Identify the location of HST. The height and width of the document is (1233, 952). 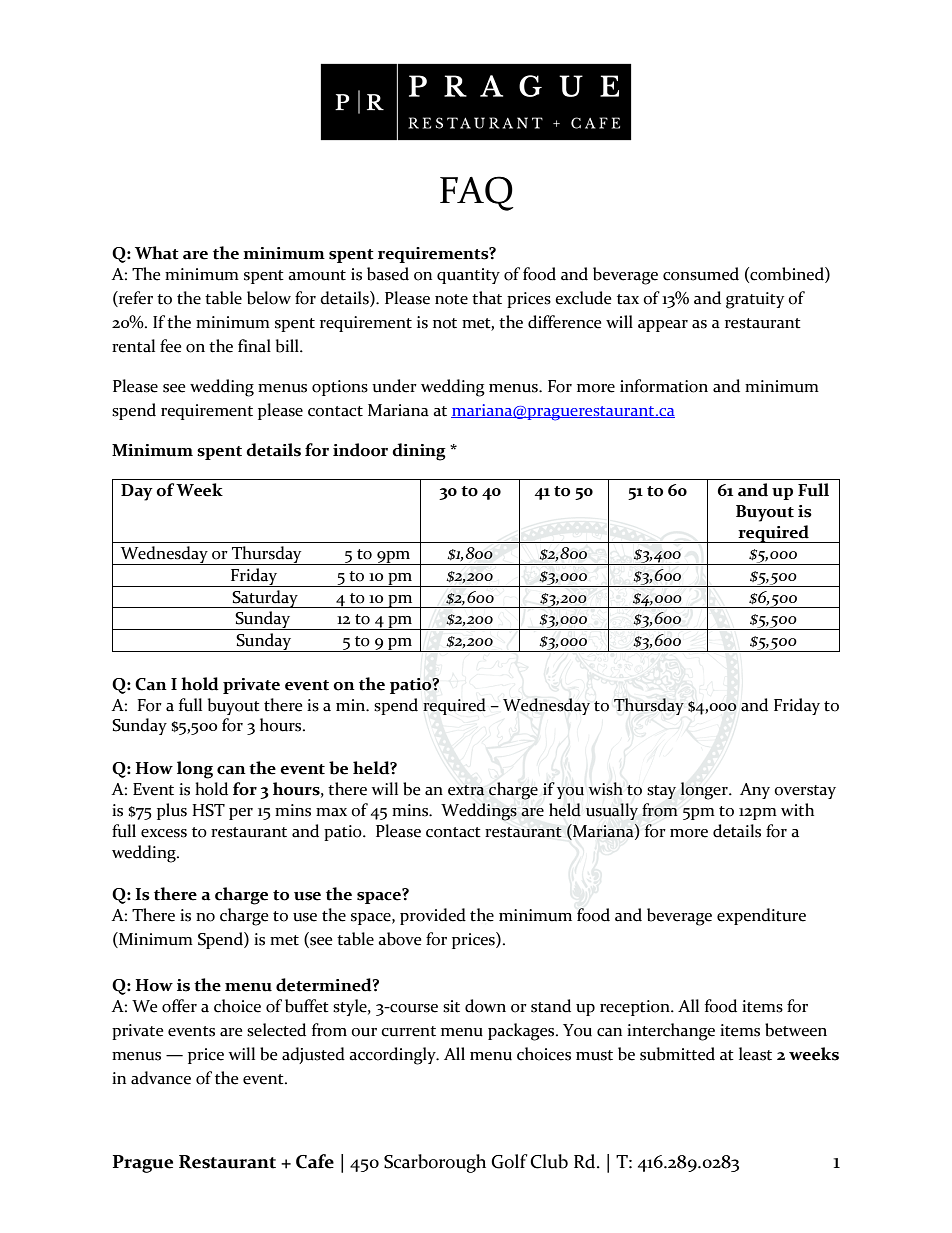
(208, 810).
